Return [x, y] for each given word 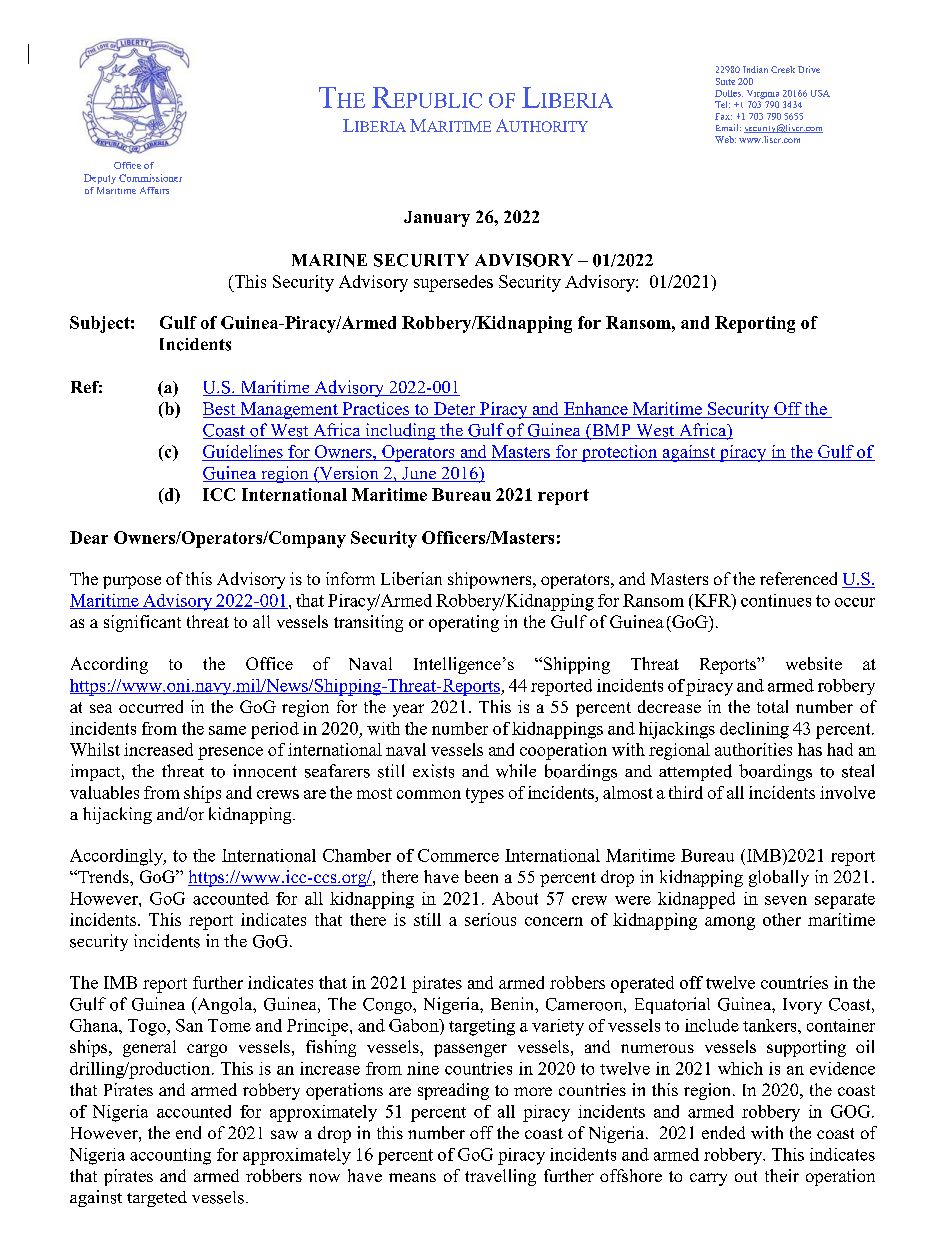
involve [847, 792]
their [782, 1175]
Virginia [763, 94]
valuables [104, 792]
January [437, 219]
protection [619, 453]
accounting [170, 1156]
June [419, 474]
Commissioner [150, 178]
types [485, 795]
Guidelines [243, 451]
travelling [500, 1177]
